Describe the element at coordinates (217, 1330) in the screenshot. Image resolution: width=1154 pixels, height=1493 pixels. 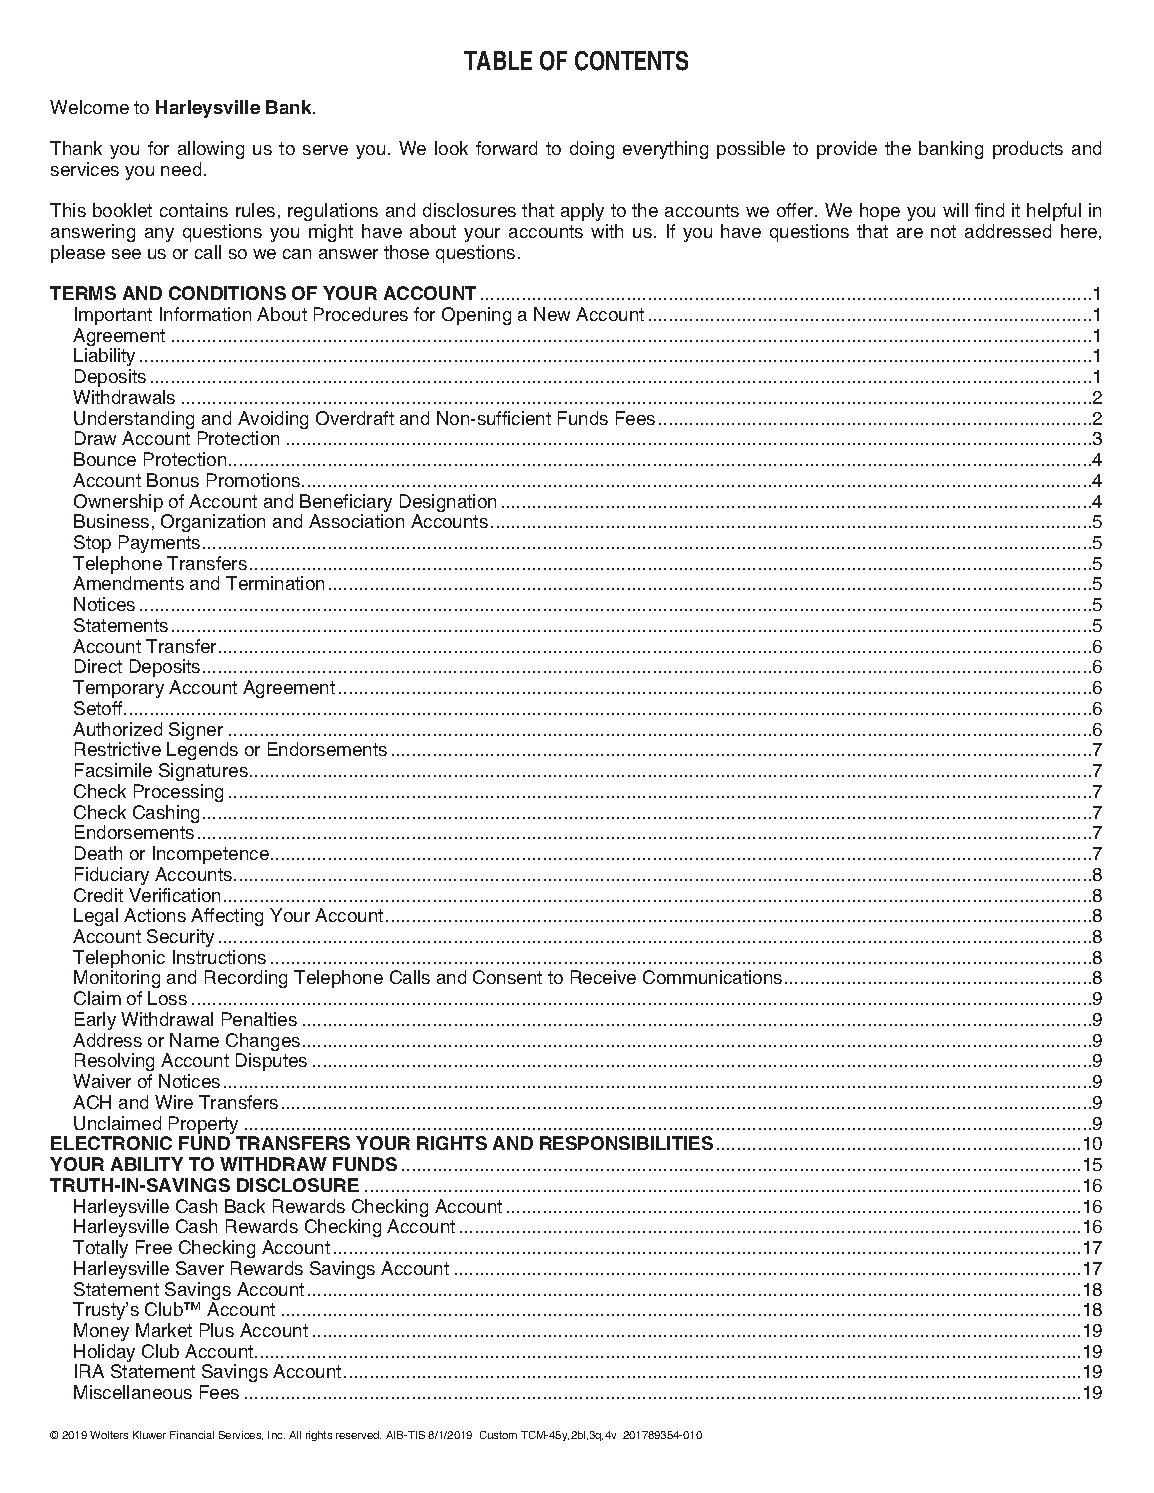
I see `Plus` at that location.
